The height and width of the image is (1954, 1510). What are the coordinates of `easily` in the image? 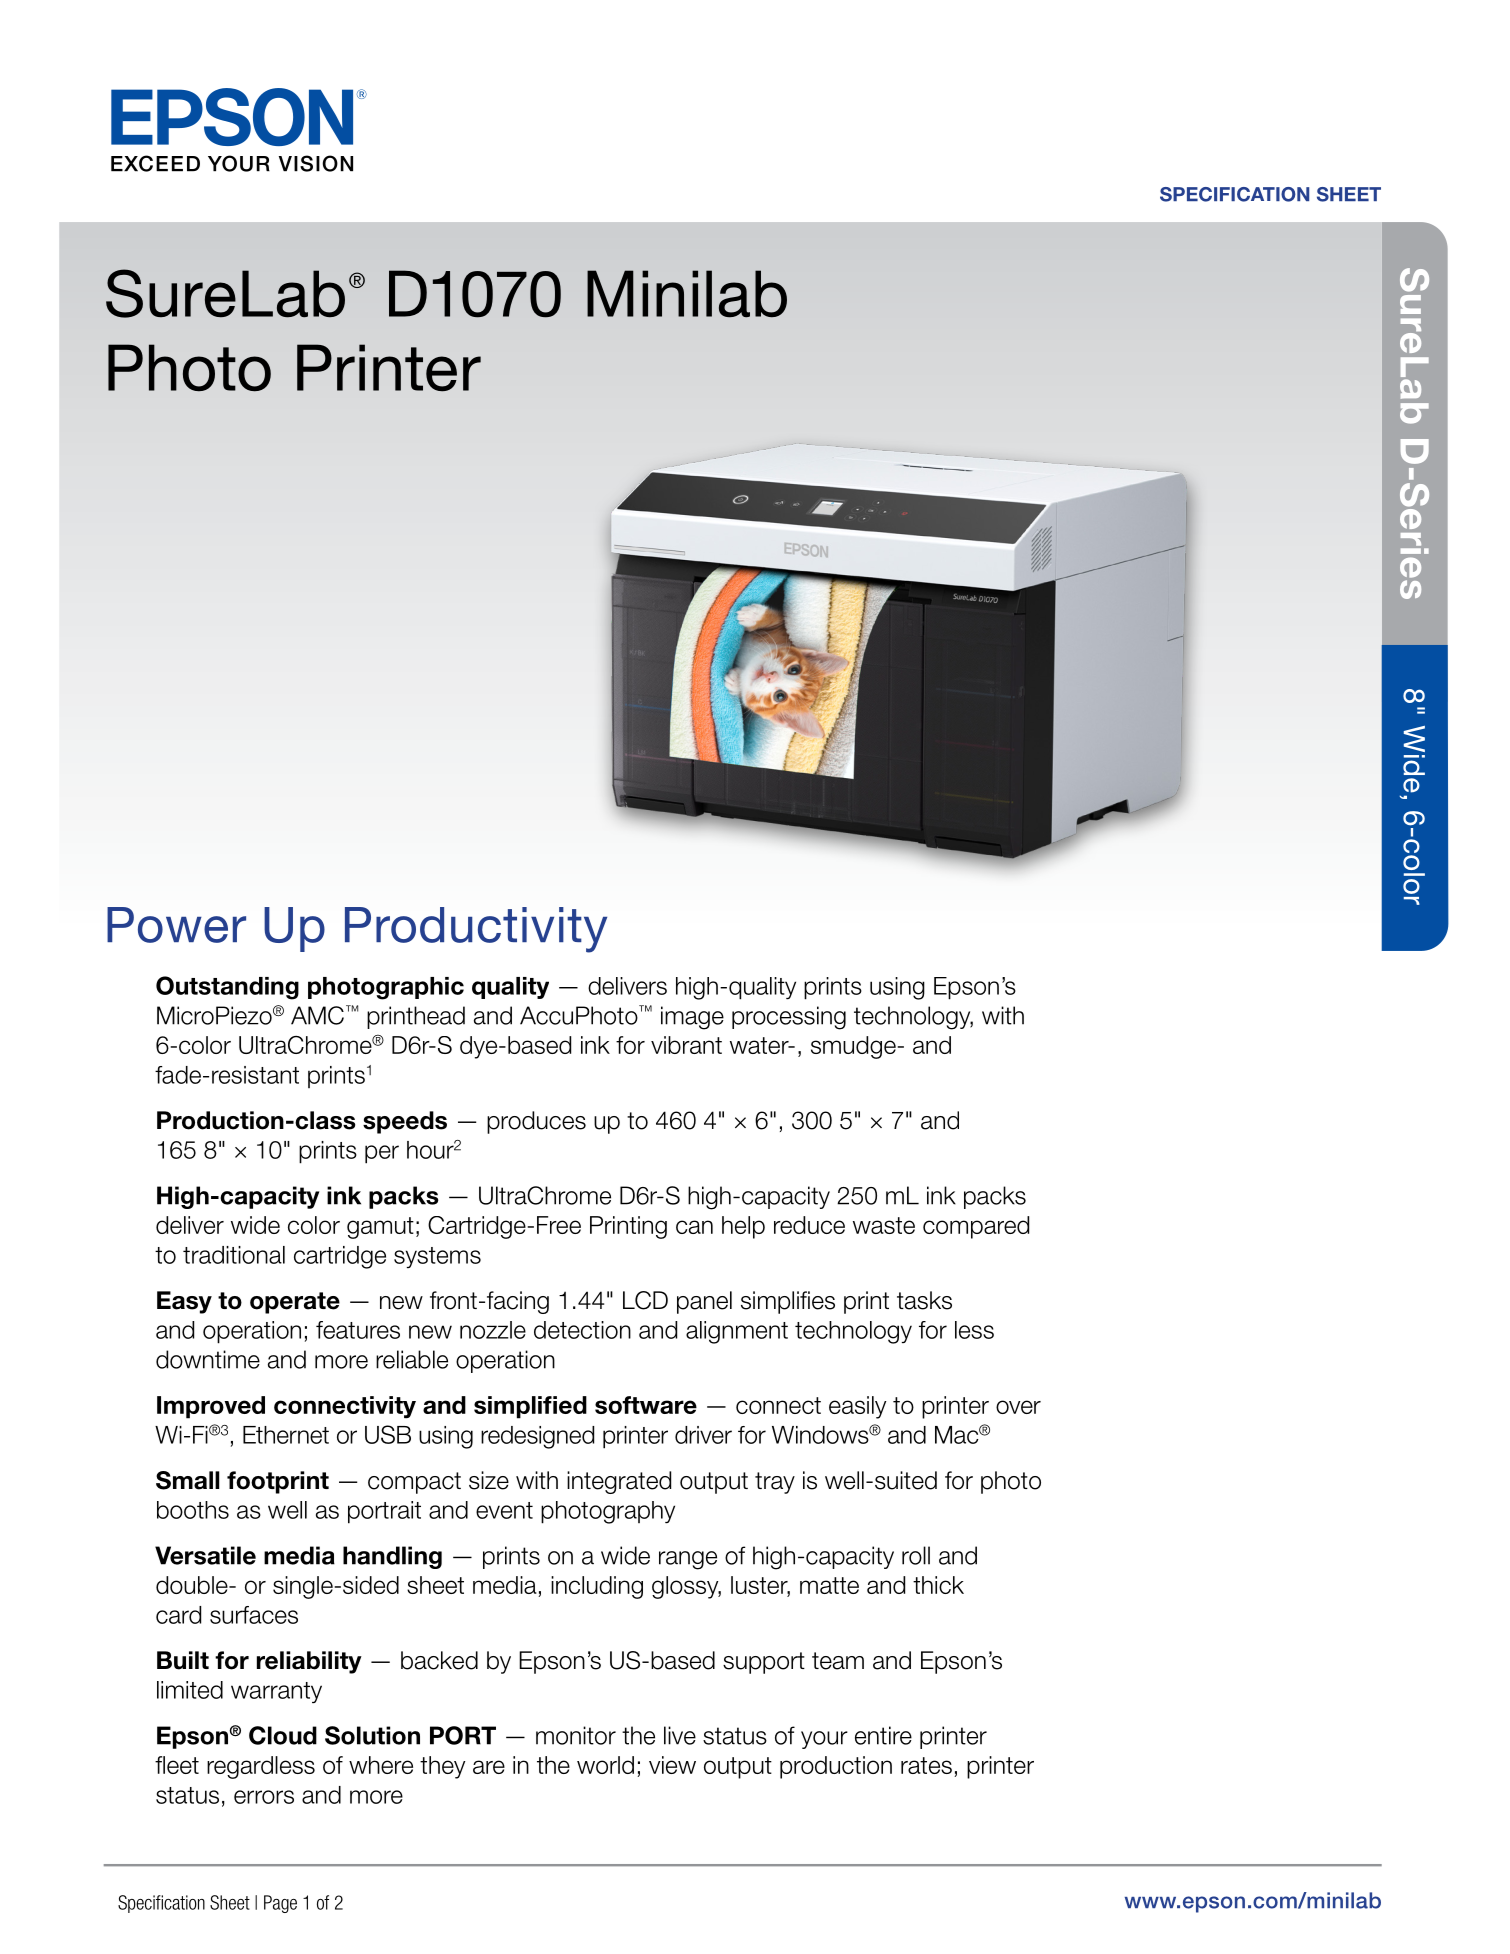 It's located at (857, 1407).
